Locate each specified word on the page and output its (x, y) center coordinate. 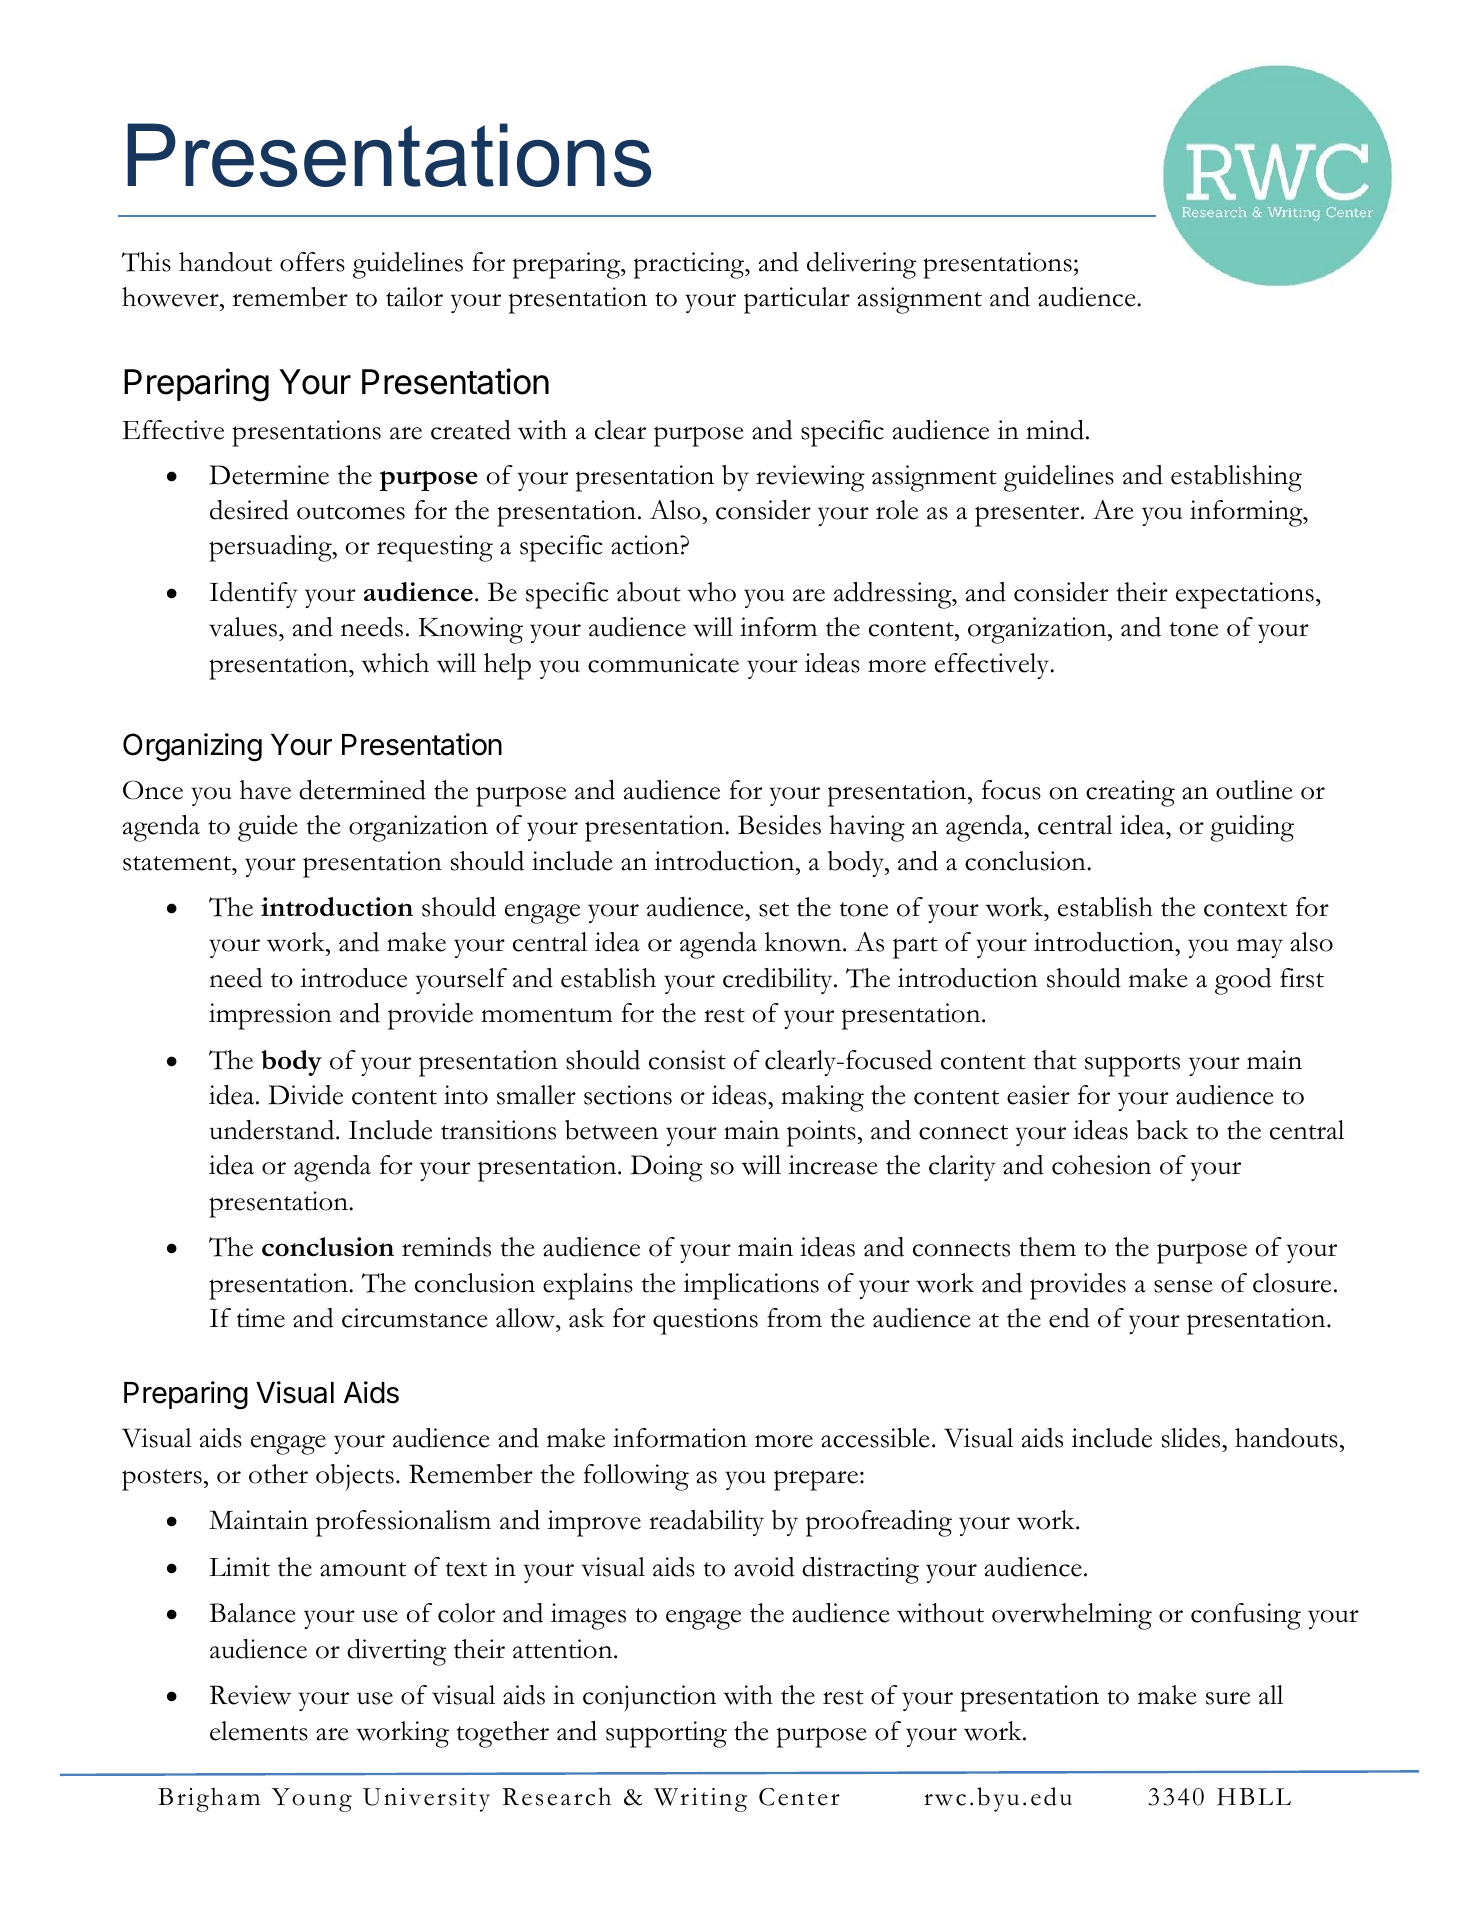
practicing (690, 265)
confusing (1246, 1616)
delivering (861, 265)
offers (312, 262)
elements (259, 1731)
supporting (666, 1734)
